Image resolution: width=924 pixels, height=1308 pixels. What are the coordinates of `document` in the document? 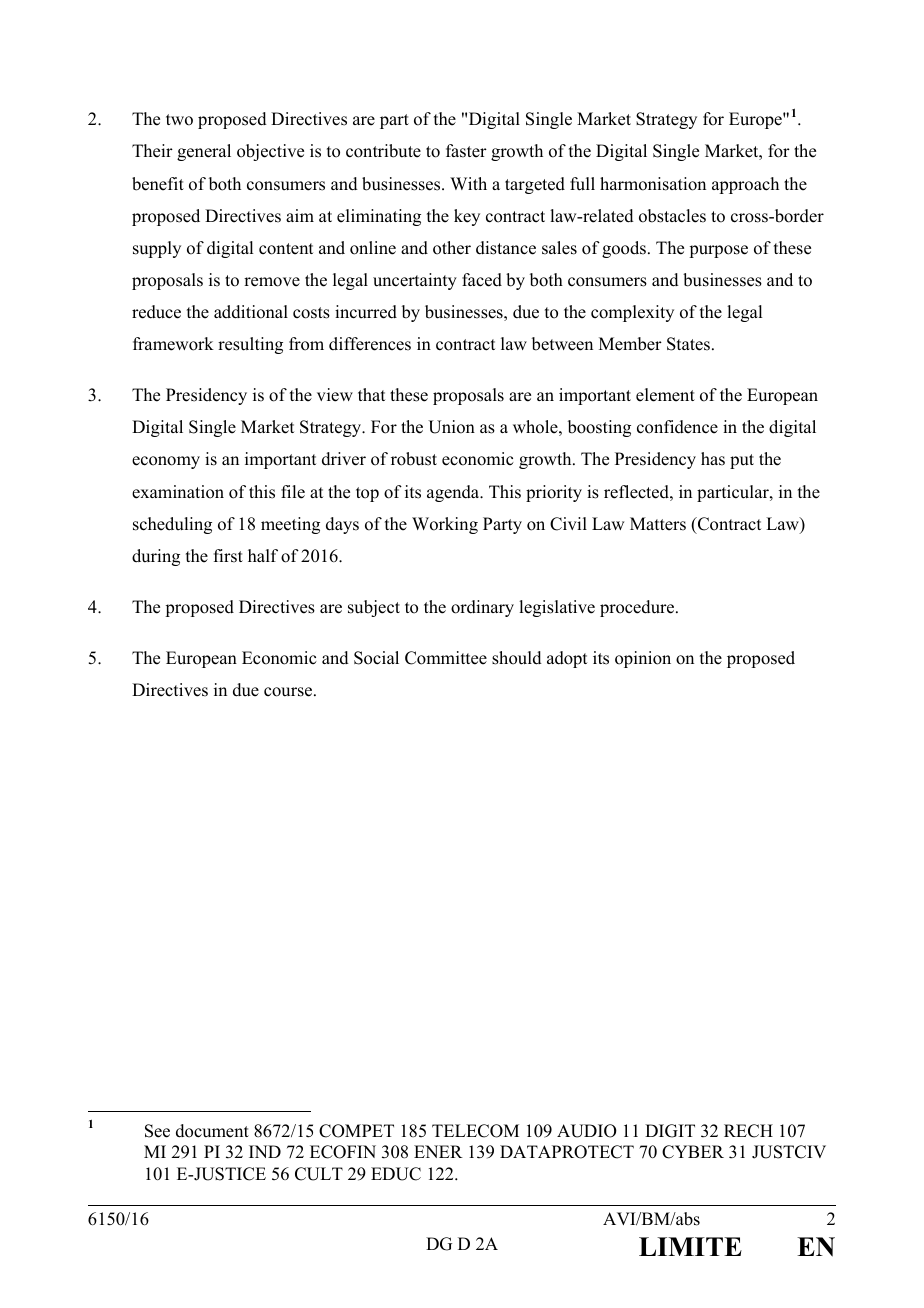 It's located at (212, 1131).
